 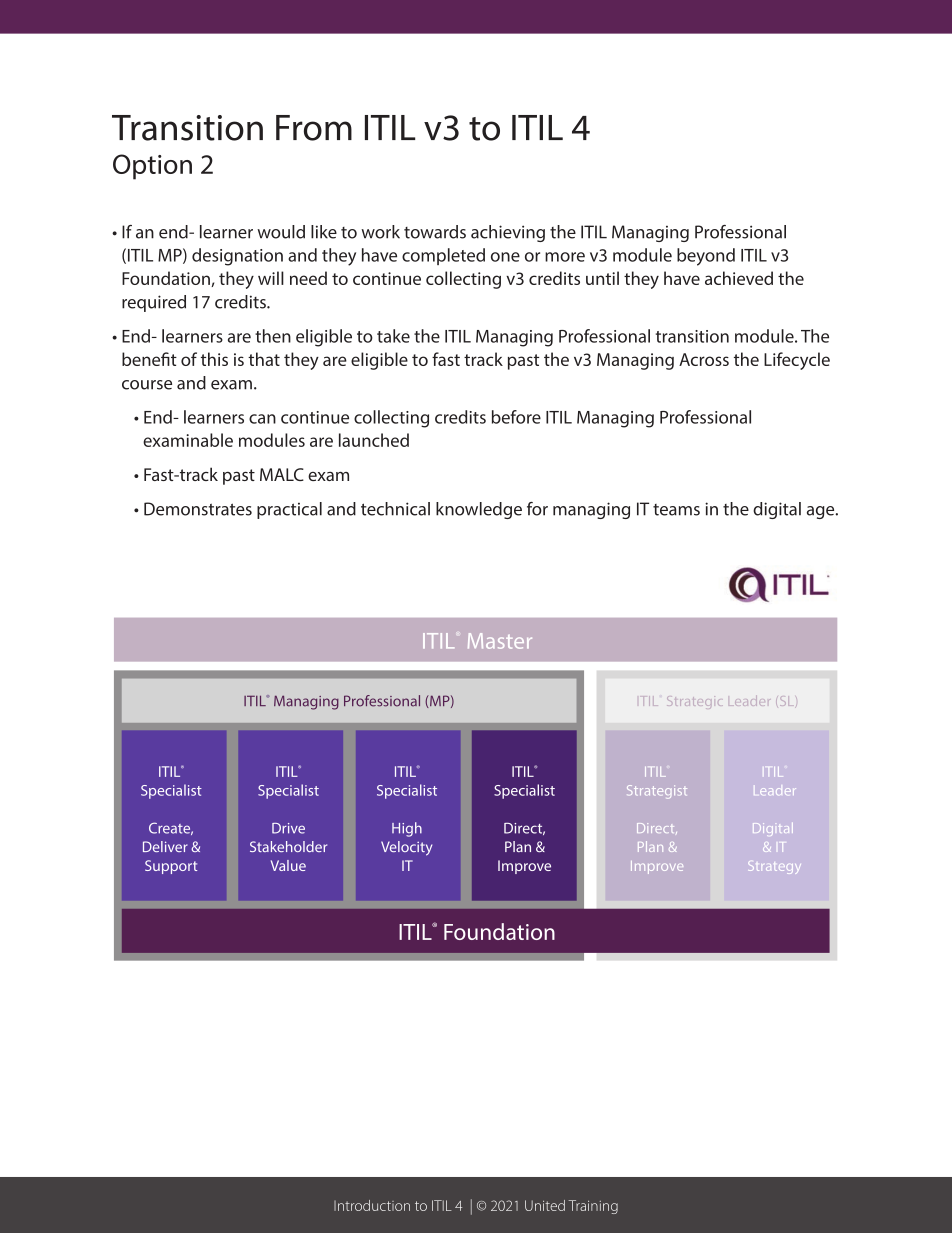 I want to click on before, so click(x=516, y=417).
